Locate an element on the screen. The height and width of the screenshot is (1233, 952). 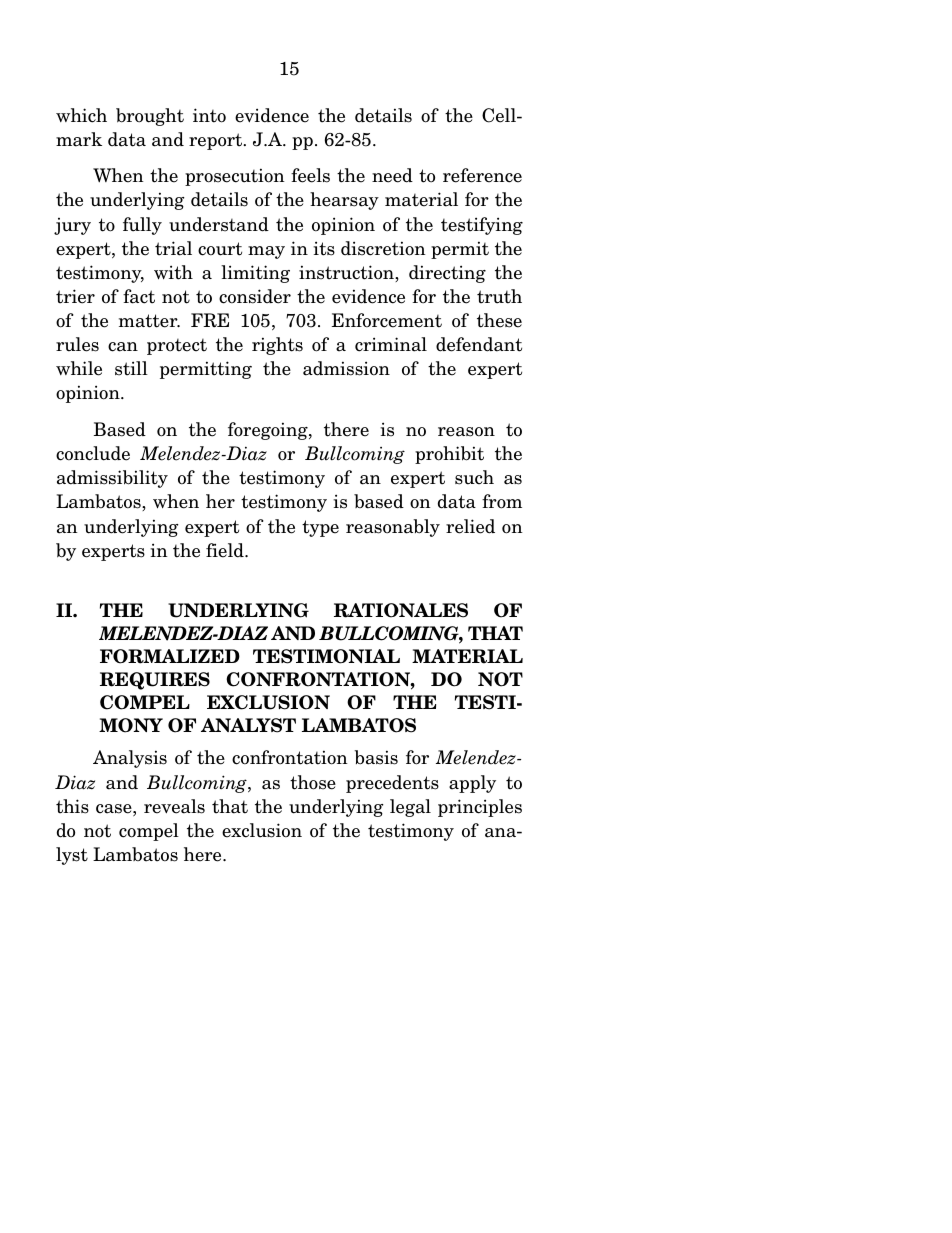
relied is located at coordinates (470, 526).
